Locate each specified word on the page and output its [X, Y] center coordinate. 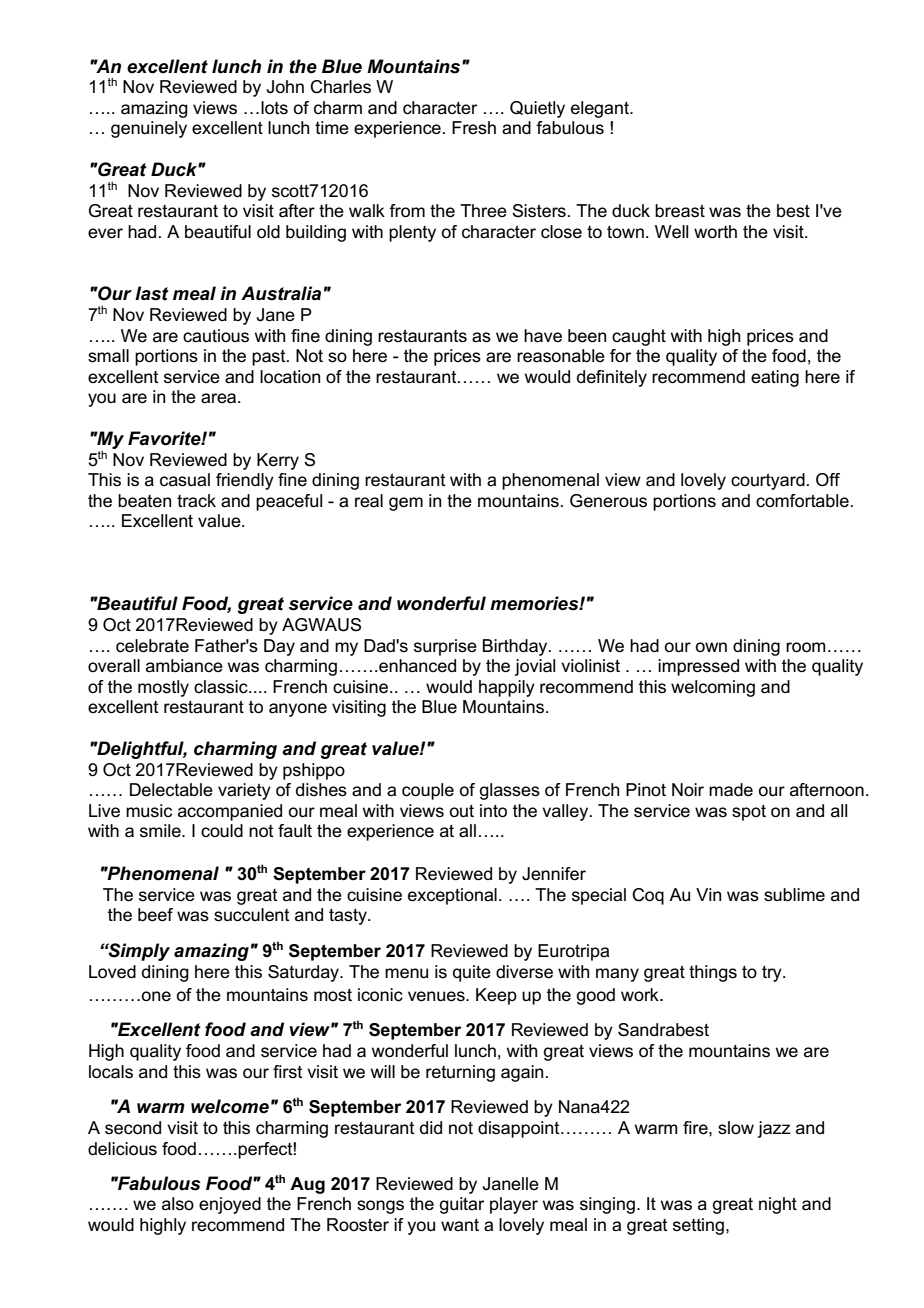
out [462, 811]
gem [406, 504]
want [460, 1225]
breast [680, 211]
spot [749, 813]
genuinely [149, 129]
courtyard [768, 481]
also [178, 1204]
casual [185, 480]
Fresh [474, 128]
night [778, 1205]
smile [161, 831]
